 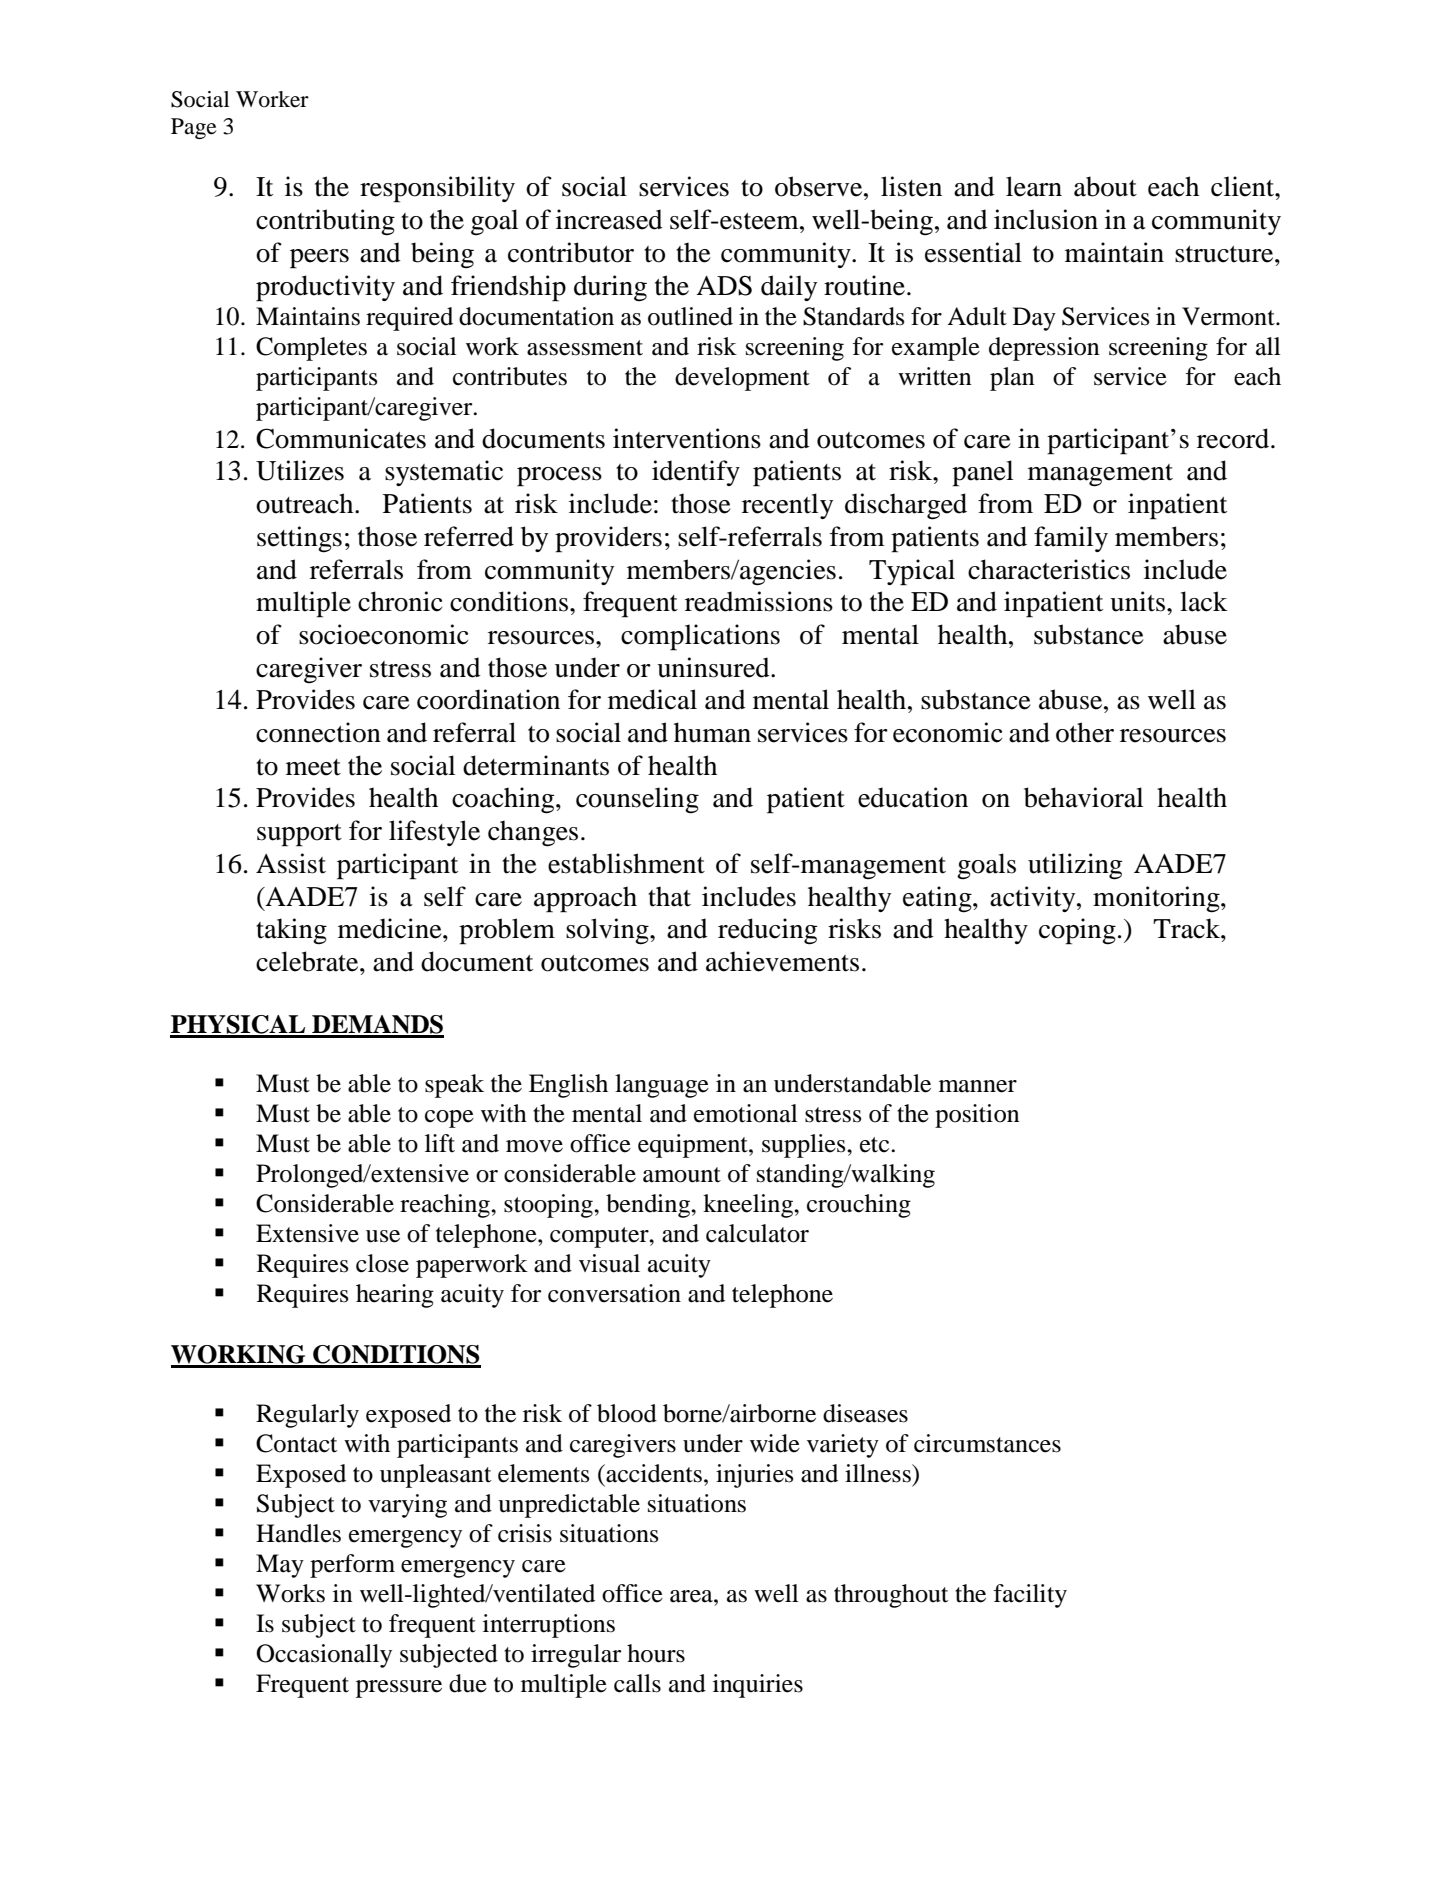 What do you see at coordinates (440, 1143) in the screenshot?
I see `lift` at bounding box center [440, 1143].
